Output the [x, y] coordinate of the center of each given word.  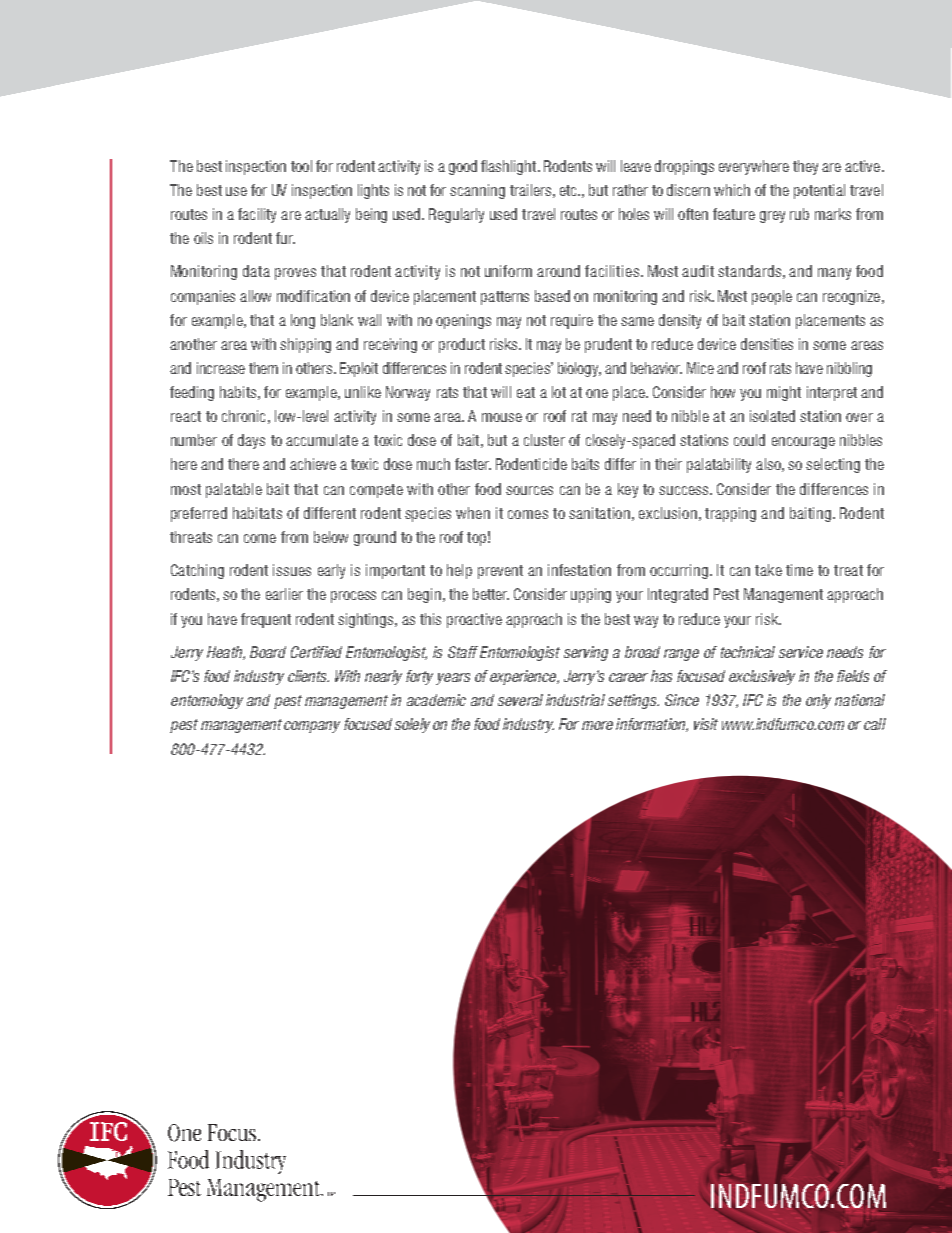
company [312, 727]
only [818, 701]
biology [579, 369]
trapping [730, 514]
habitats [257, 513]
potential [819, 191]
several [520, 700]
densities [767, 344]
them [263, 368]
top [476, 539]
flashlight [510, 167]
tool [301, 166]
